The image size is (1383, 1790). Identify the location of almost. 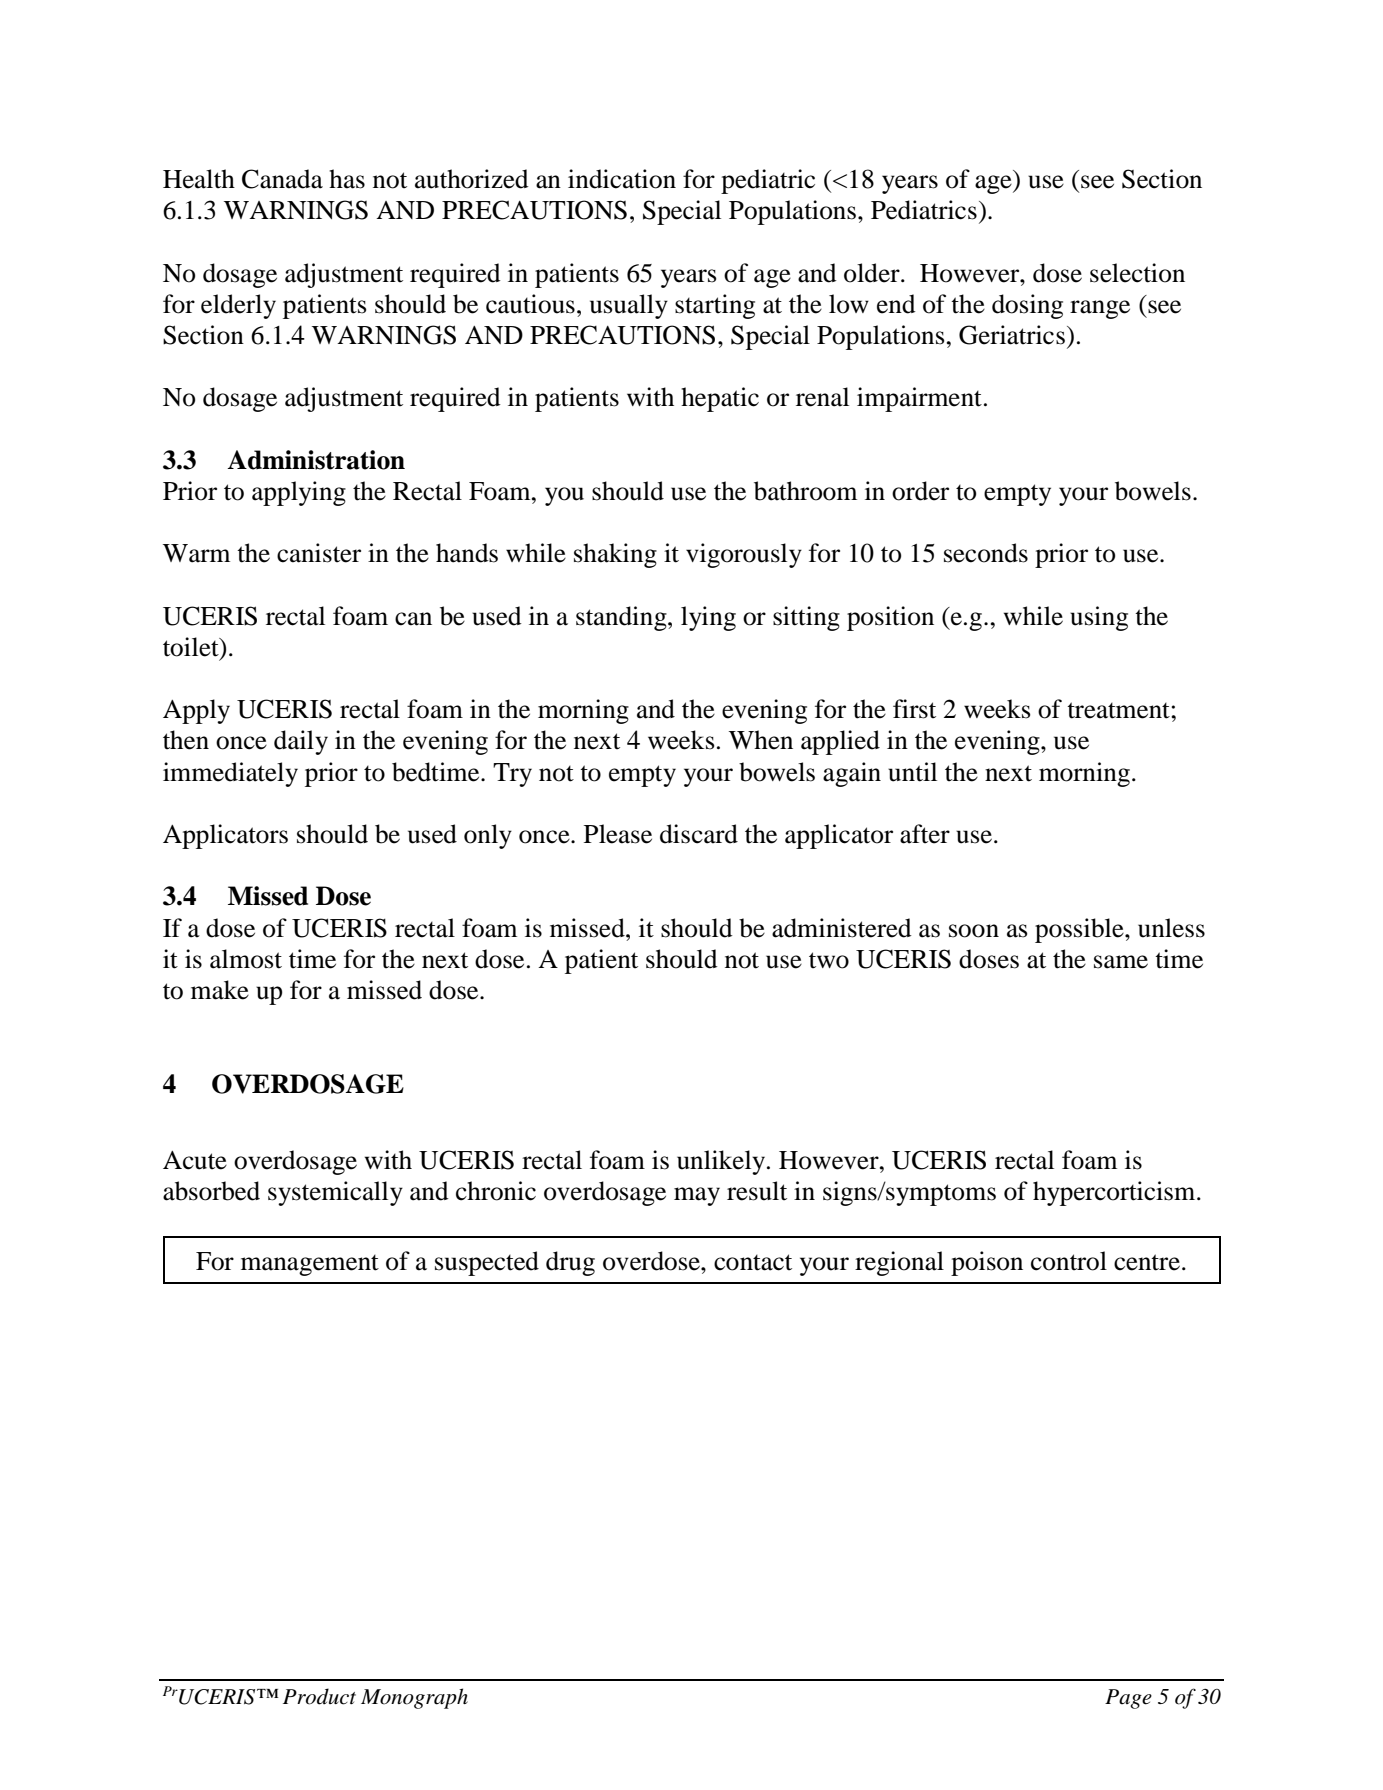
(246, 959).
